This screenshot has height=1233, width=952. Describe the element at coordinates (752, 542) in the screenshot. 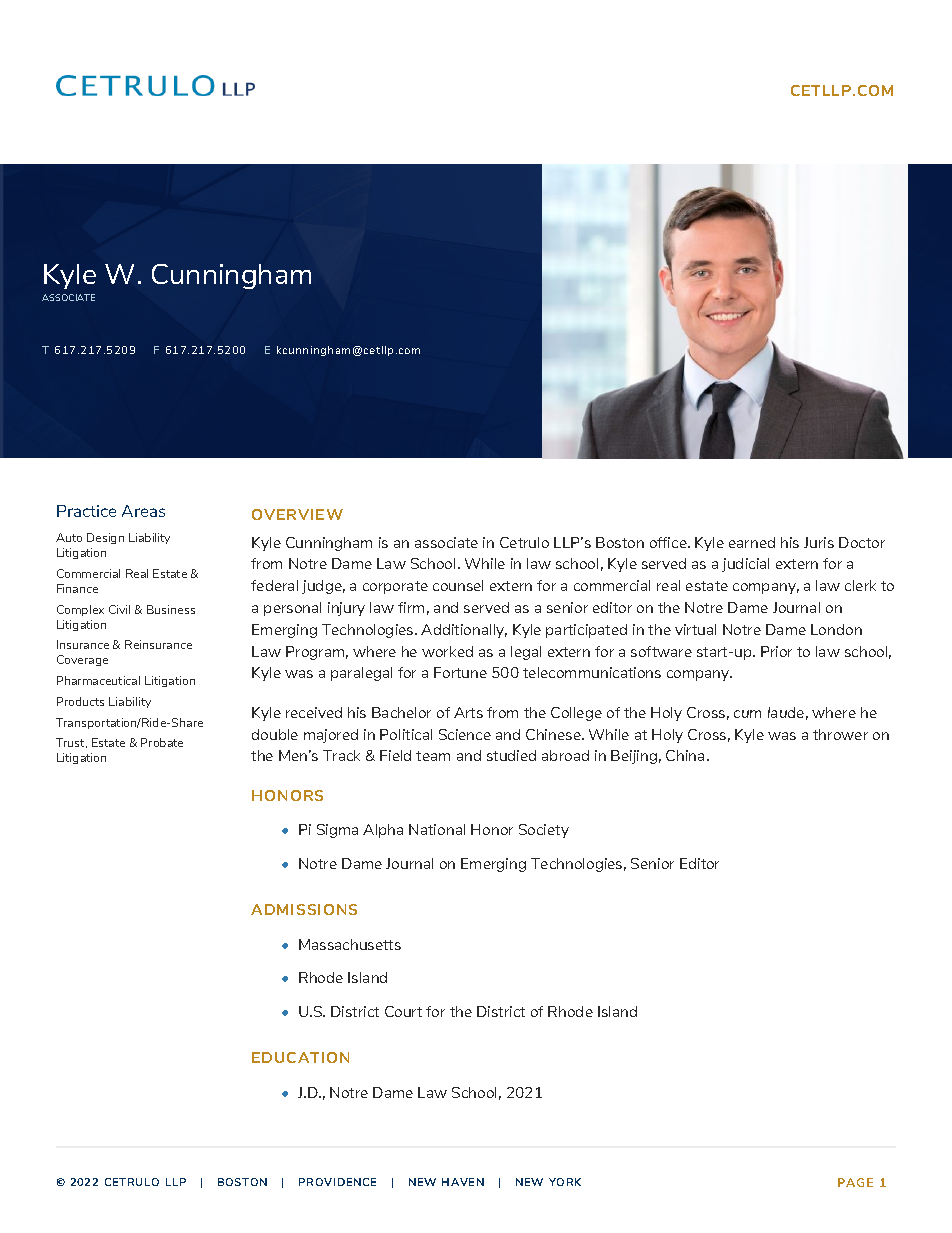

I see `earned` at that location.
